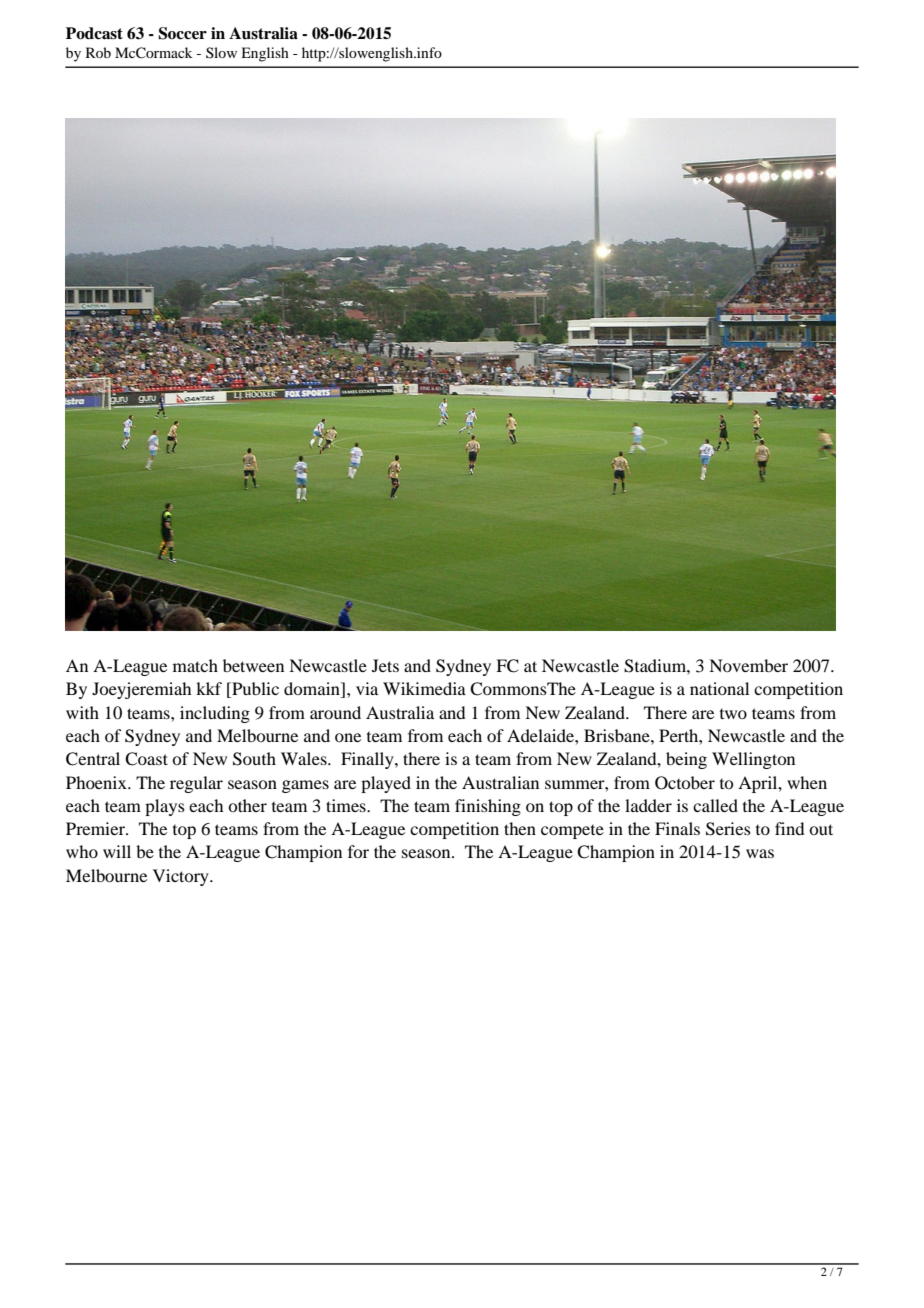 This document has width=924, height=1308. I want to click on then, so click(520, 828).
